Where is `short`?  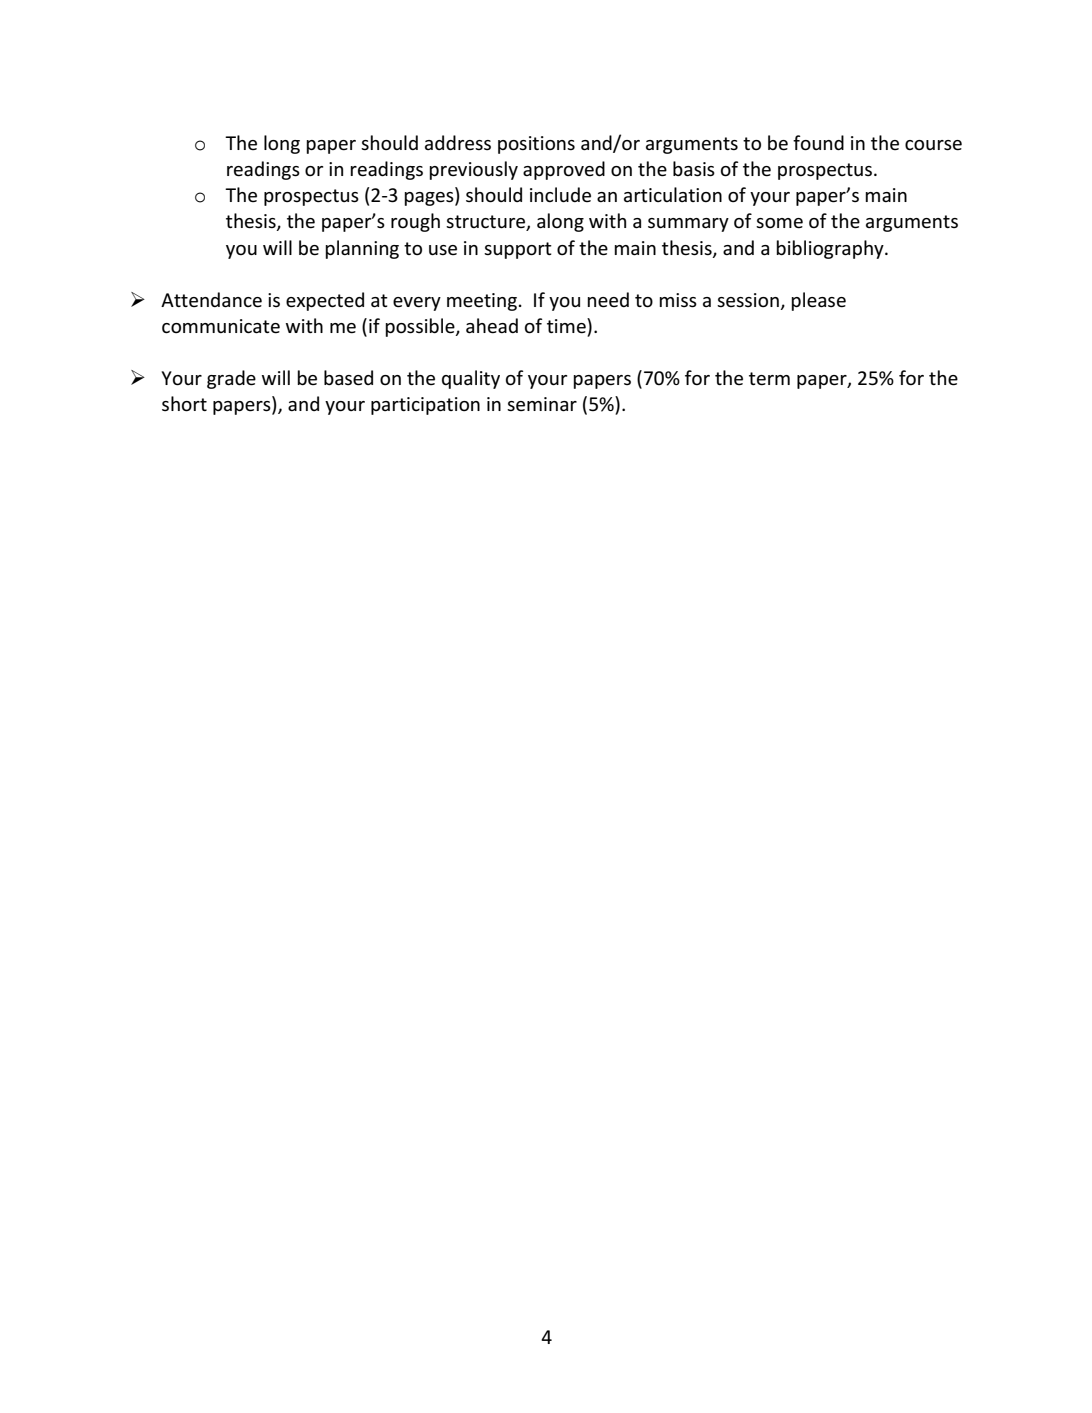 short is located at coordinates (184, 404).
